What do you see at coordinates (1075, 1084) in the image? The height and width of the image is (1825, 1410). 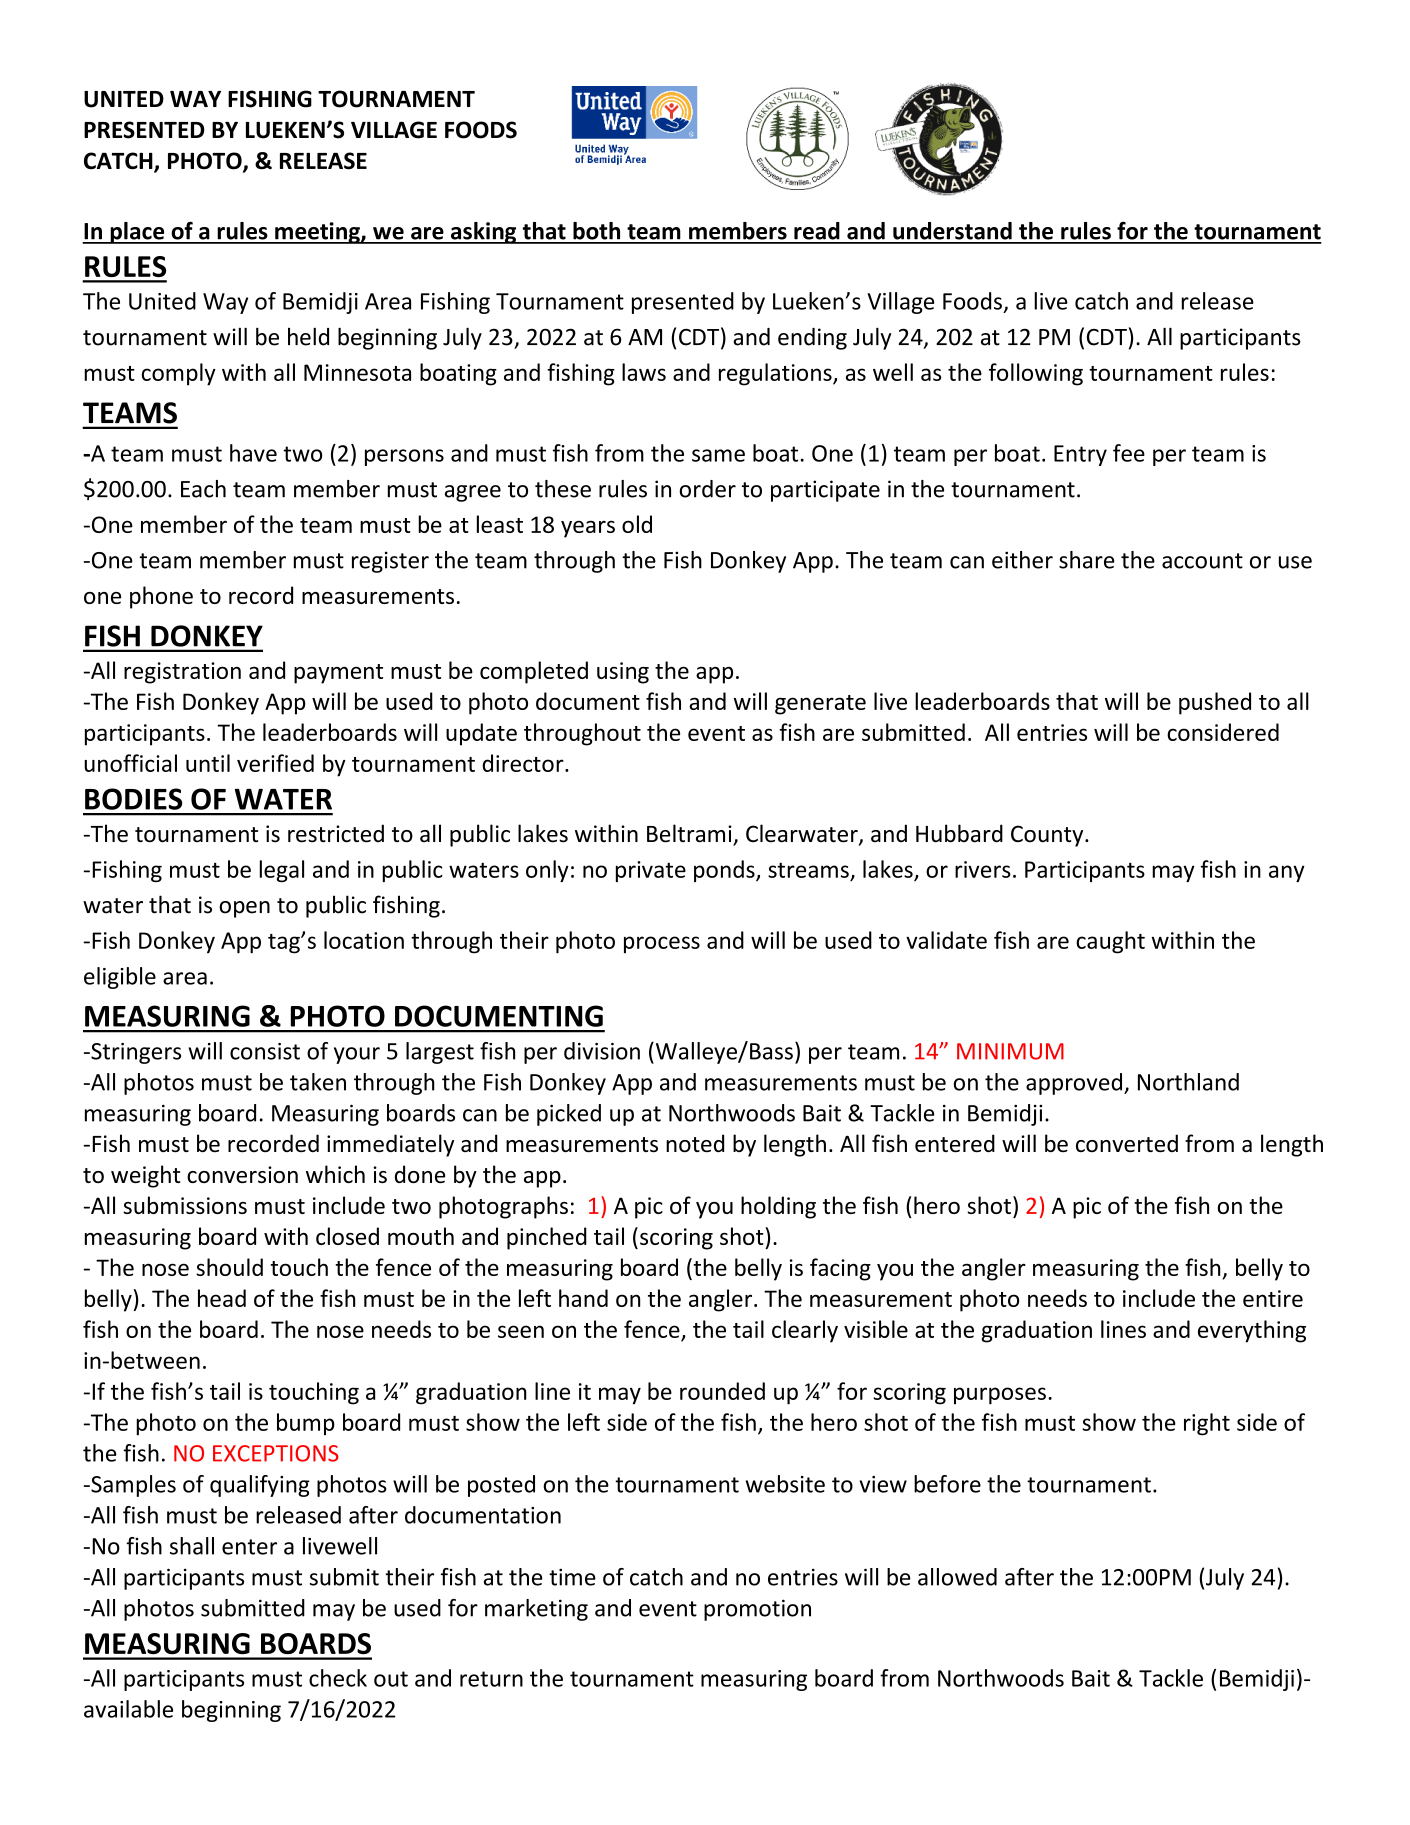 I see `approved` at bounding box center [1075, 1084].
